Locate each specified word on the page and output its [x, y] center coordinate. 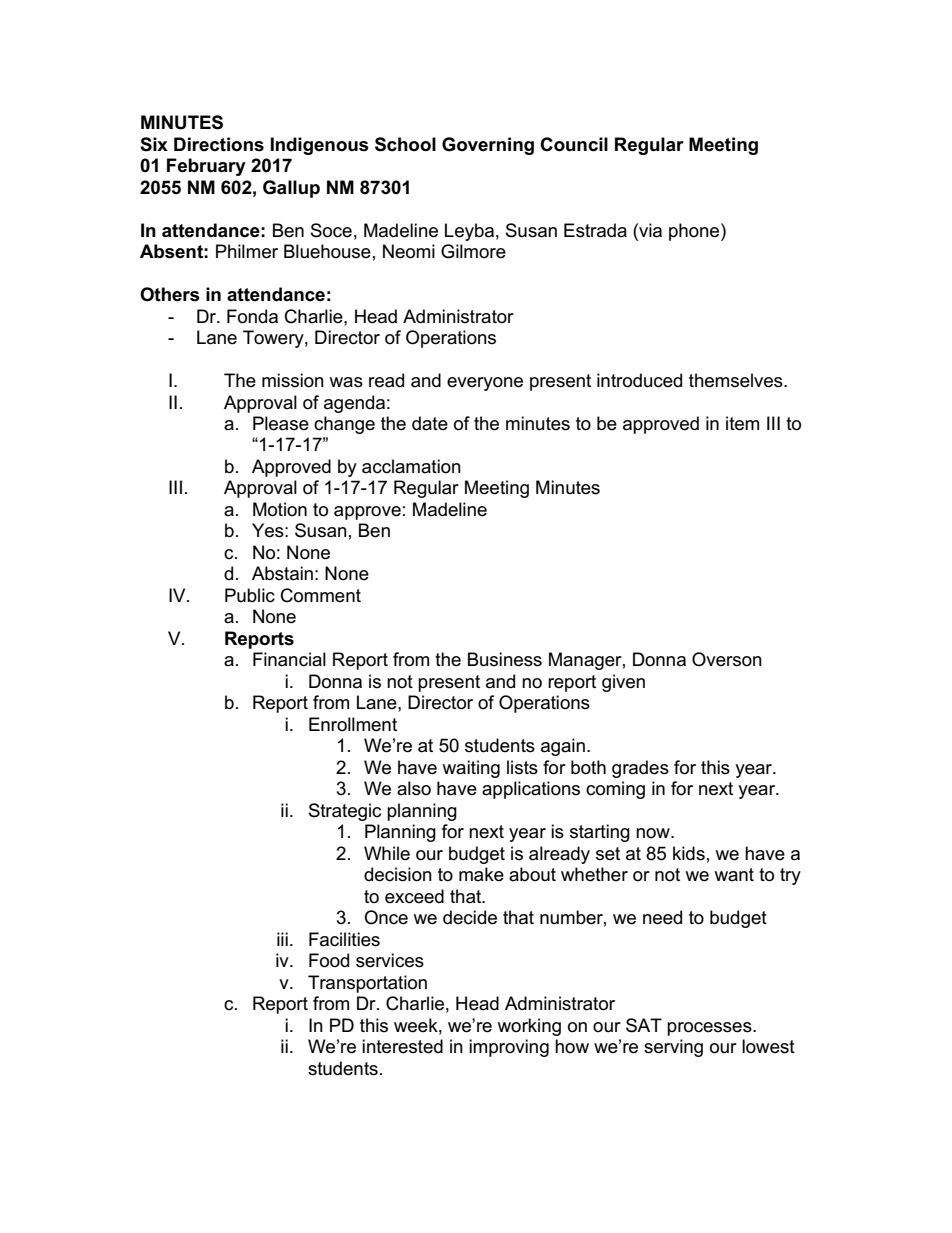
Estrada [595, 230]
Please [281, 423]
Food [329, 960]
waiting [471, 769]
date [430, 423]
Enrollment [353, 724]
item [742, 423]
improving [509, 1048]
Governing [488, 146]
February [206, 167]
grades [640, 769]
